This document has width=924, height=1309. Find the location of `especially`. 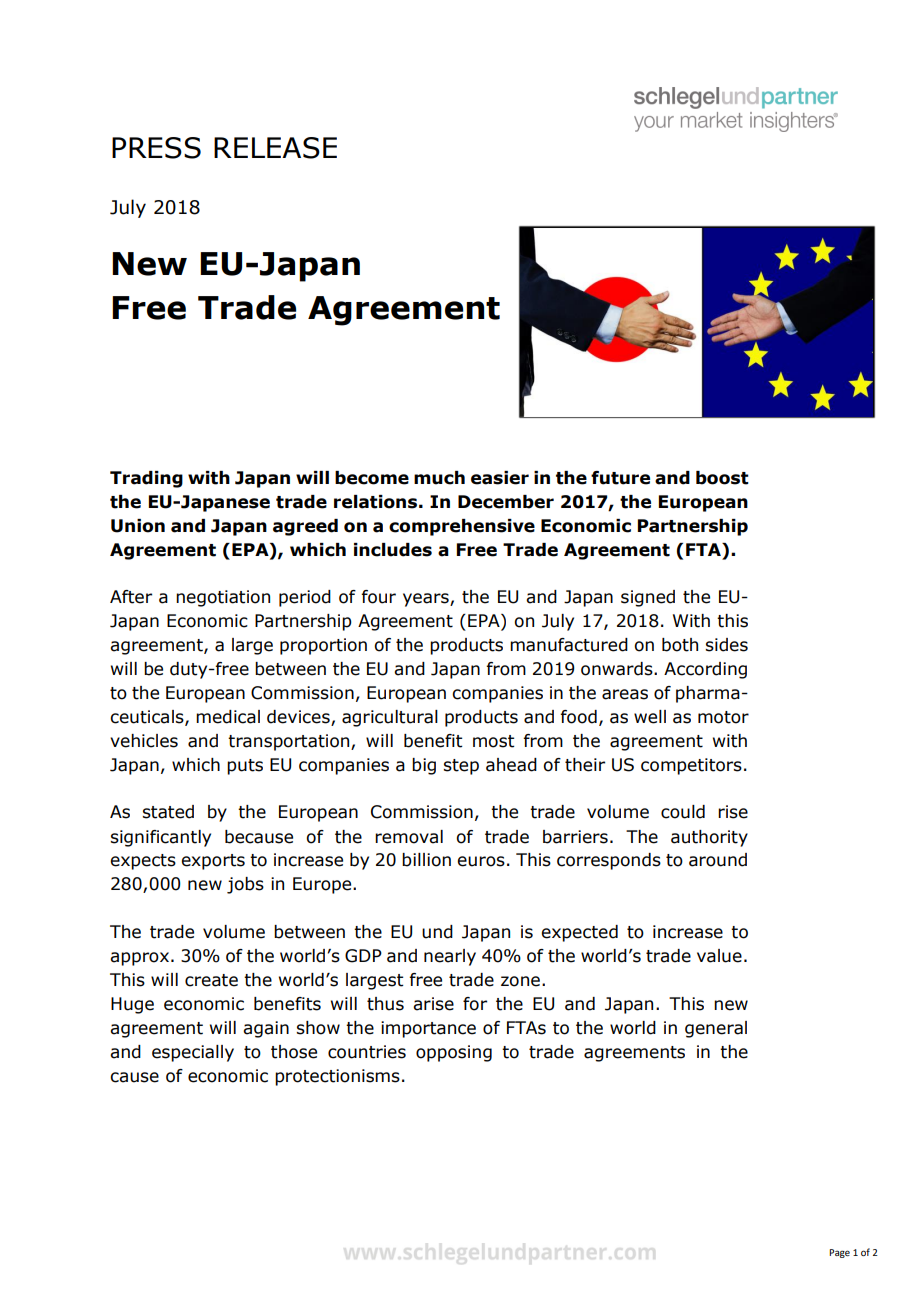

especially is located at coordinates (193, 1053).
